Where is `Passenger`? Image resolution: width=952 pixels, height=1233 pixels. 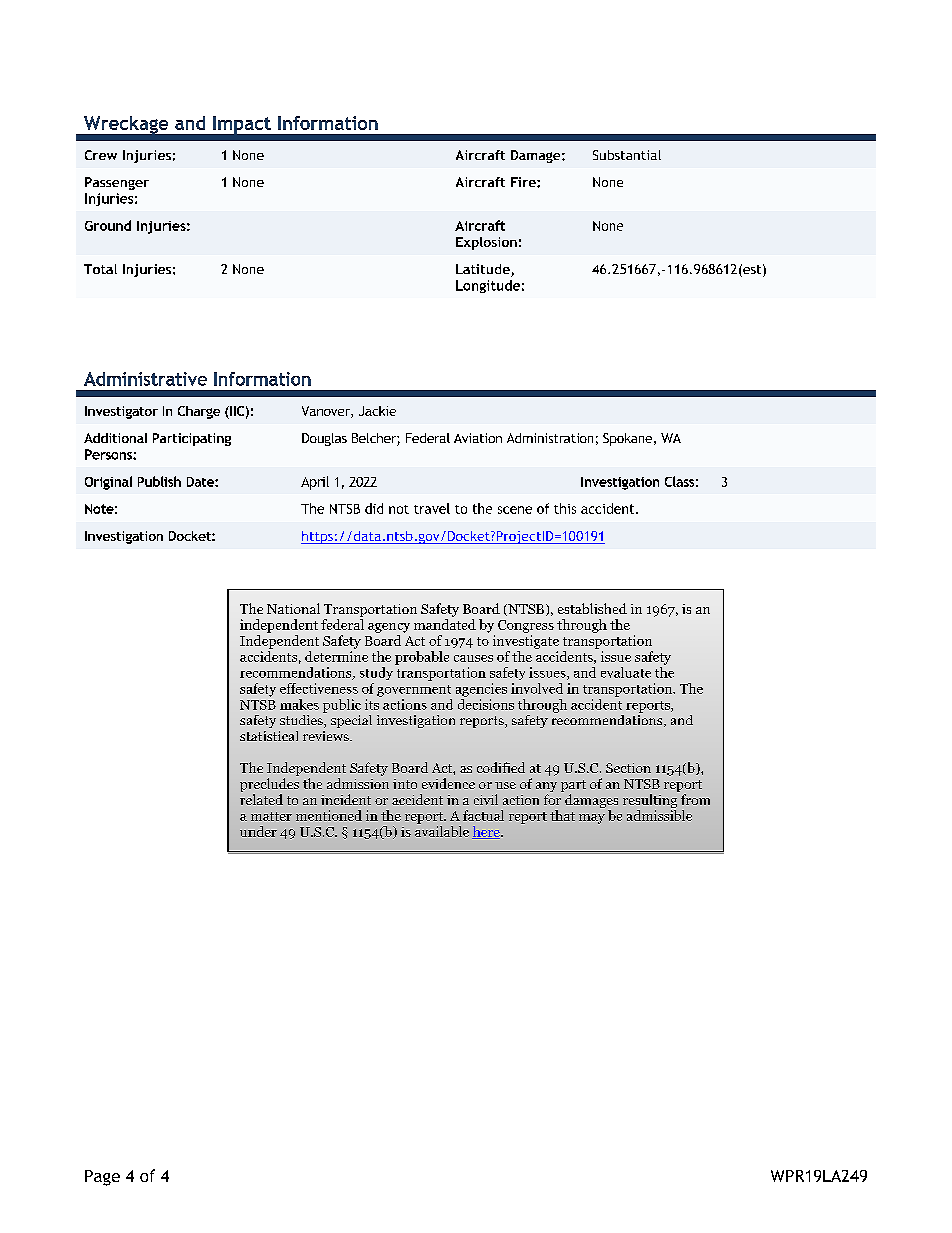 Passenger is located at coordinates (117, 183).
